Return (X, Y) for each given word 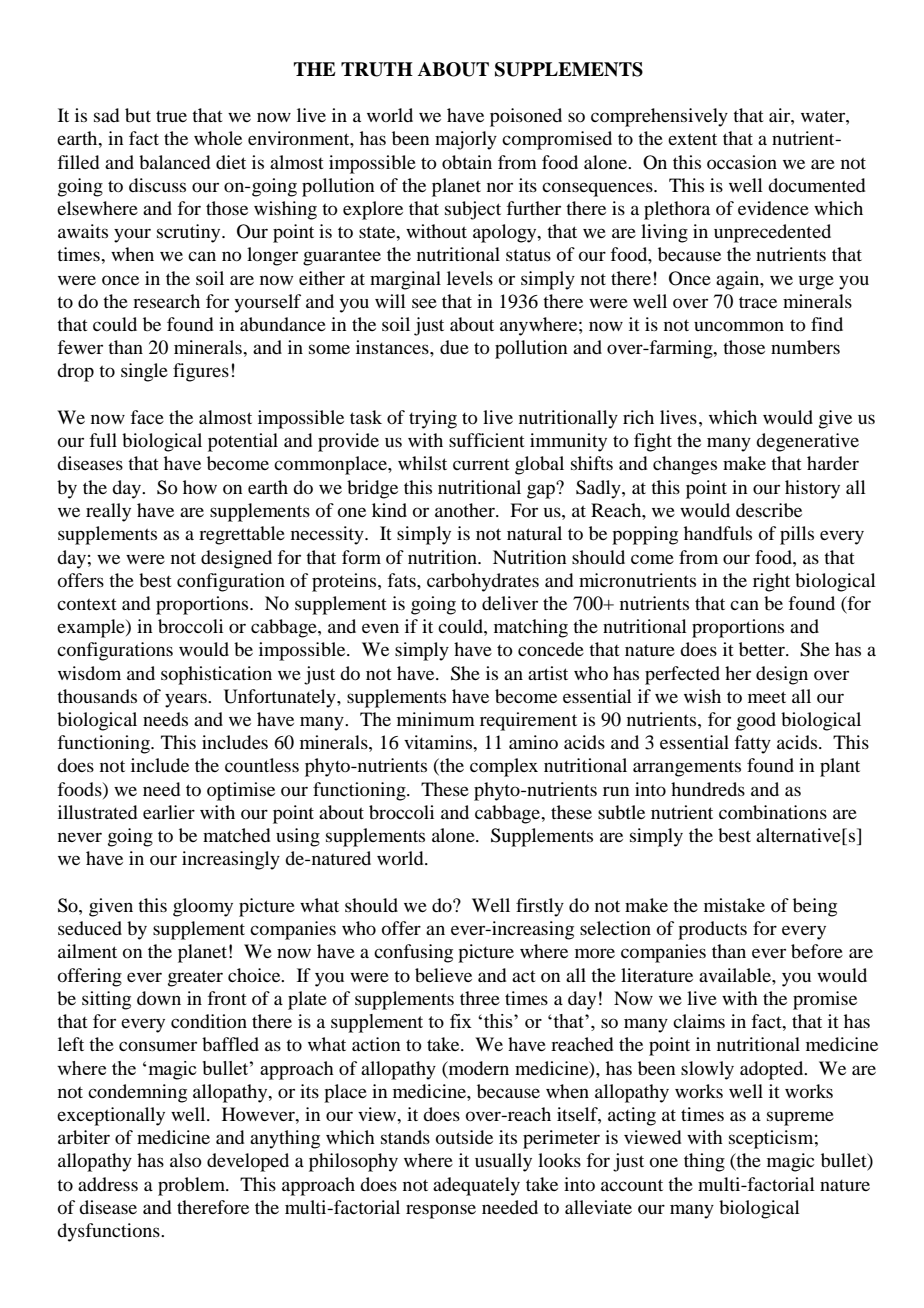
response (441, 1211)
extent (692, 139)
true (171, 116)
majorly (466, 140)
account (632, 1185)
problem (193, 1186)
